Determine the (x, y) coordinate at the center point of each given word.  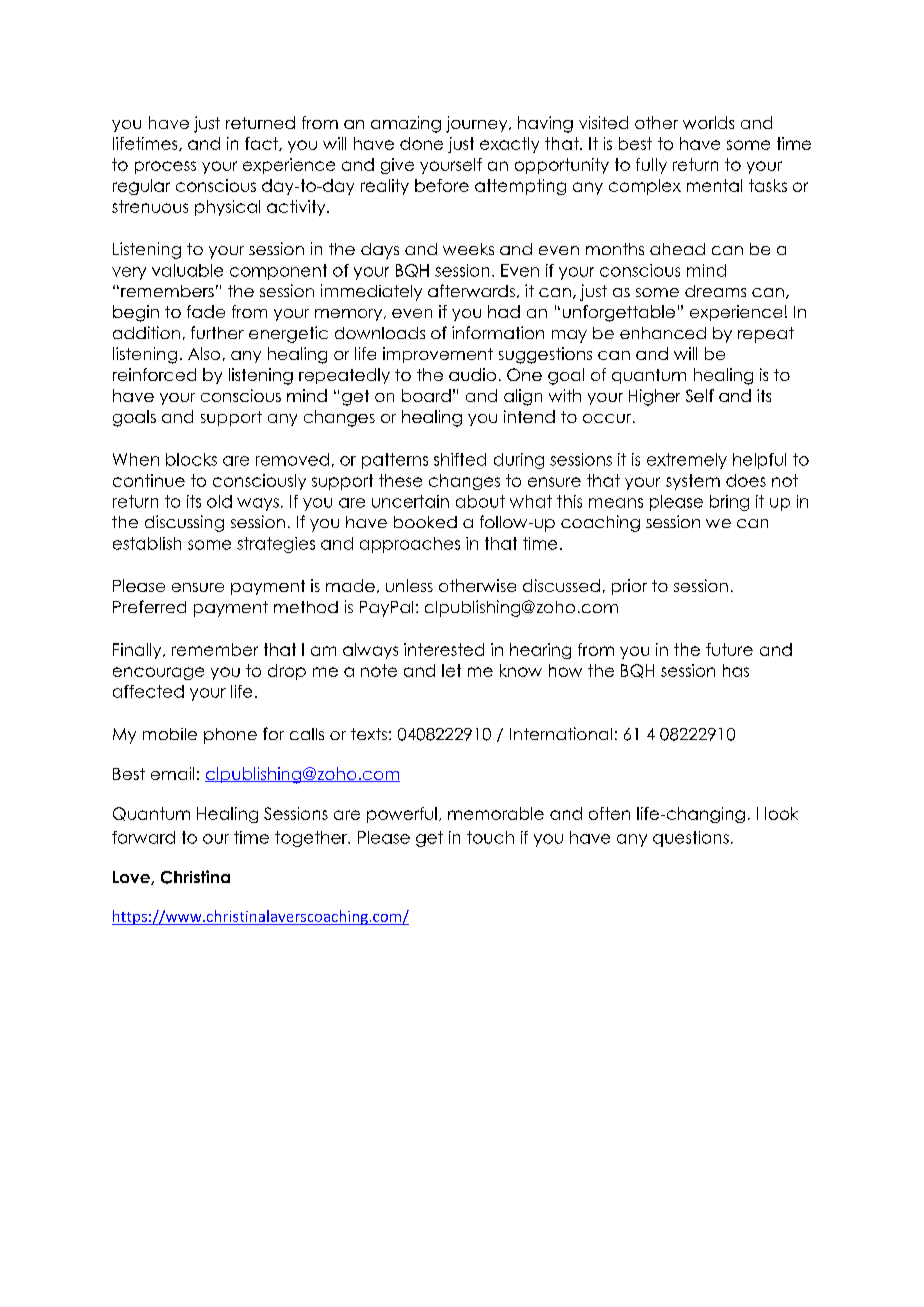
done (421, 143)
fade (206, 311)
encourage (158, 673)
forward (143, 837)
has (736, 670)
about (480, 501)
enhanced (663, 333)
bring (729, 503)
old (219, 501)
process (165, 167)
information (498, 332)
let (451, 670)
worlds (708, 122)
